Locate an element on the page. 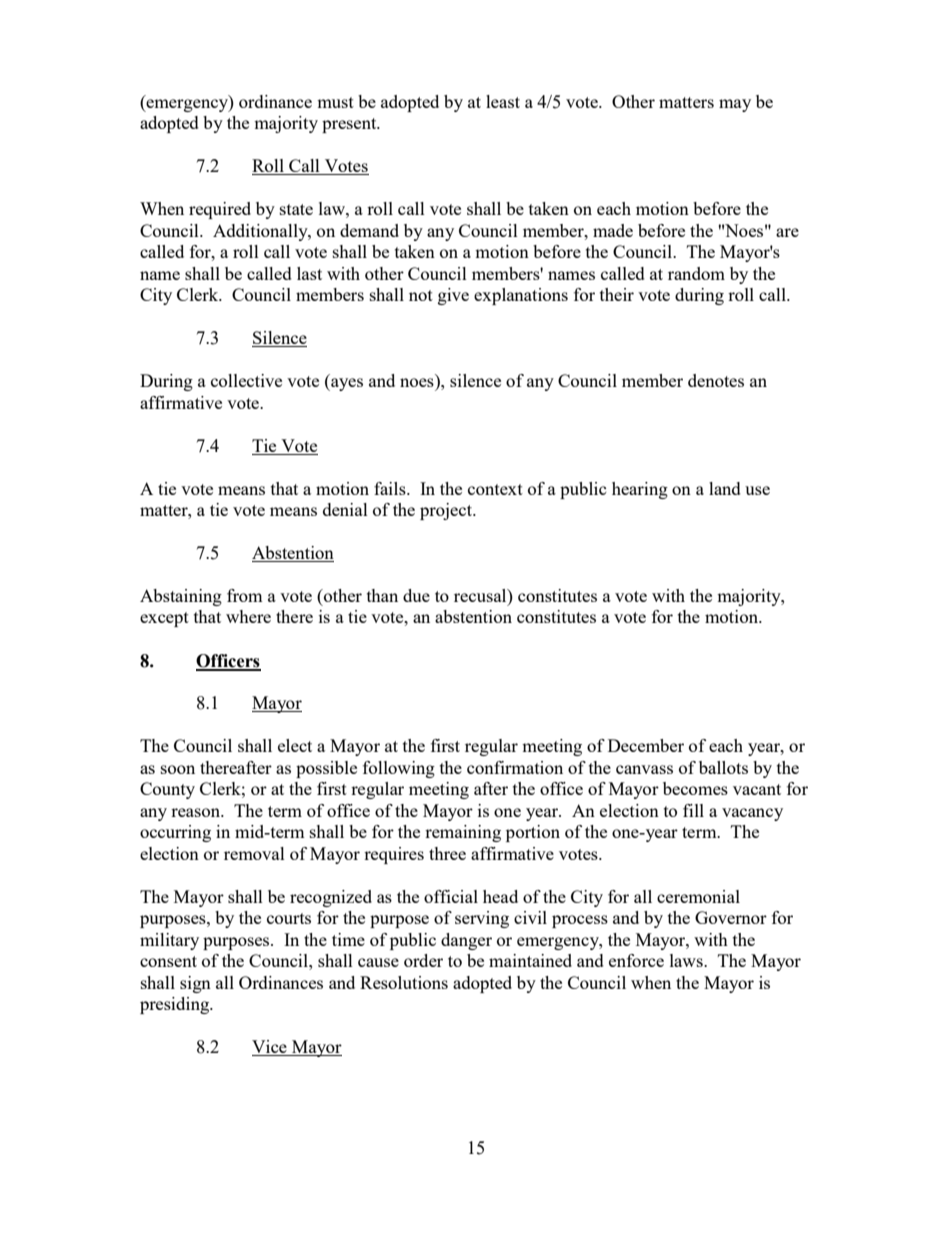 This document has height=1233, width=952. Vice is located at coordinates (270, 1048).
